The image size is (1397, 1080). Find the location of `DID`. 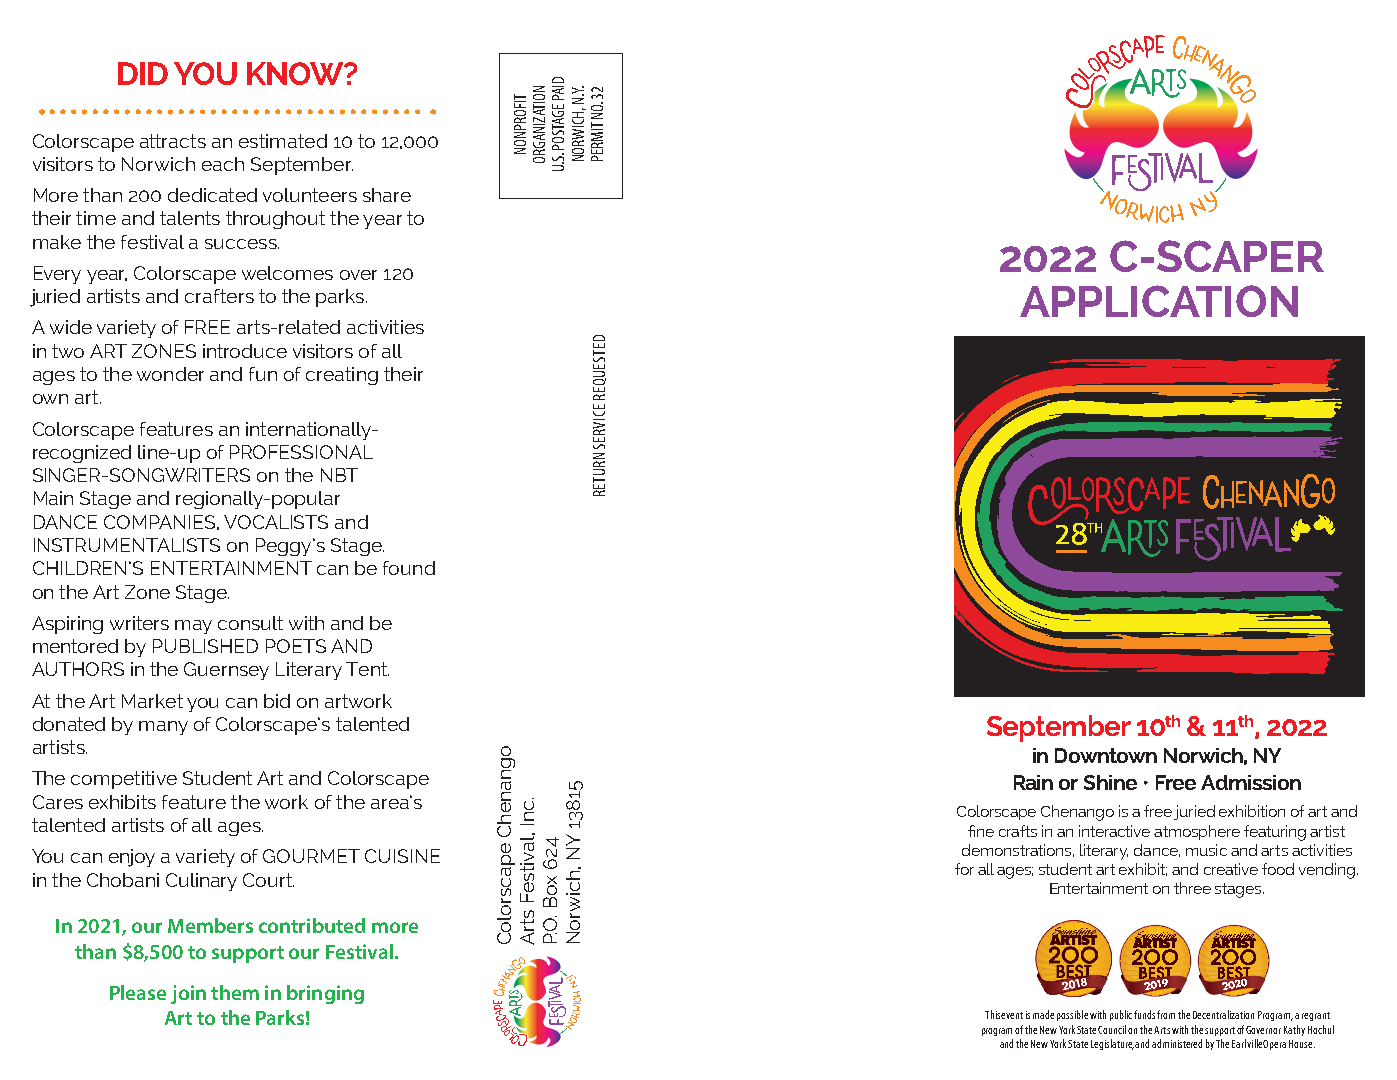

DID is located at coordinates (143, 73).
